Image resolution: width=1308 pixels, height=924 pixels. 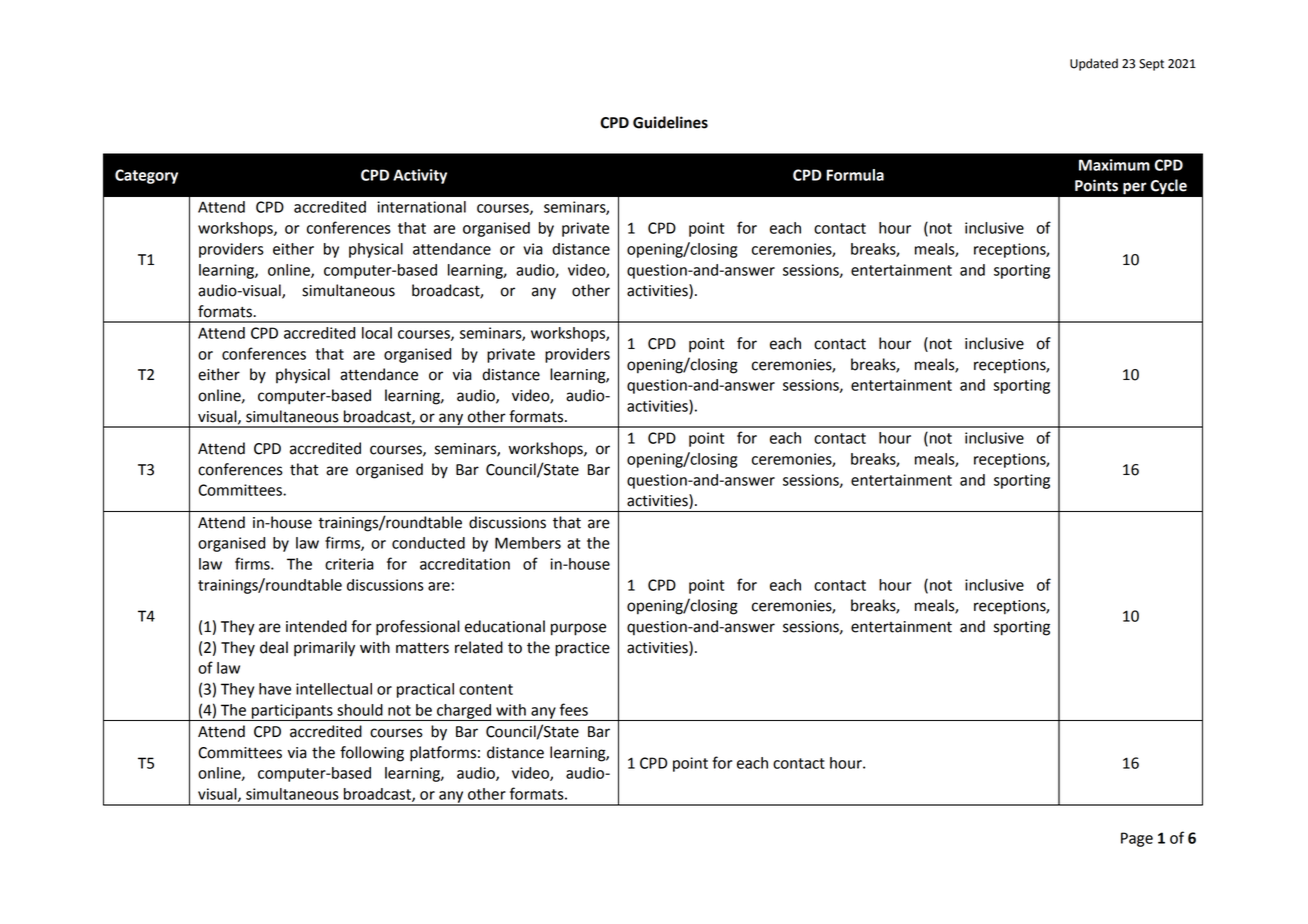 I want to click on following, so click(x=372, y=754).
